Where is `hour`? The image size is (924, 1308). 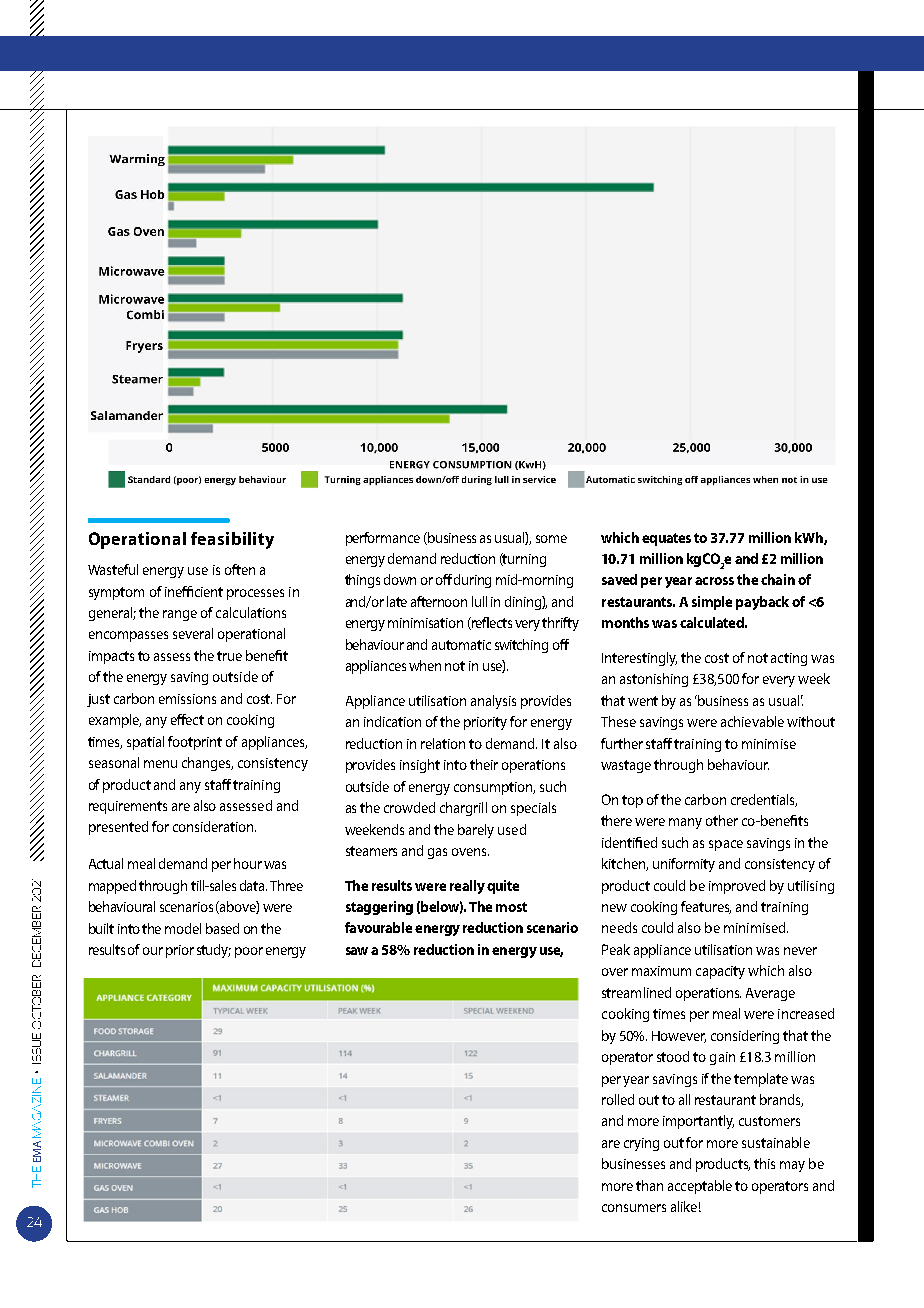
hour is located at coordinates (248, 863).
